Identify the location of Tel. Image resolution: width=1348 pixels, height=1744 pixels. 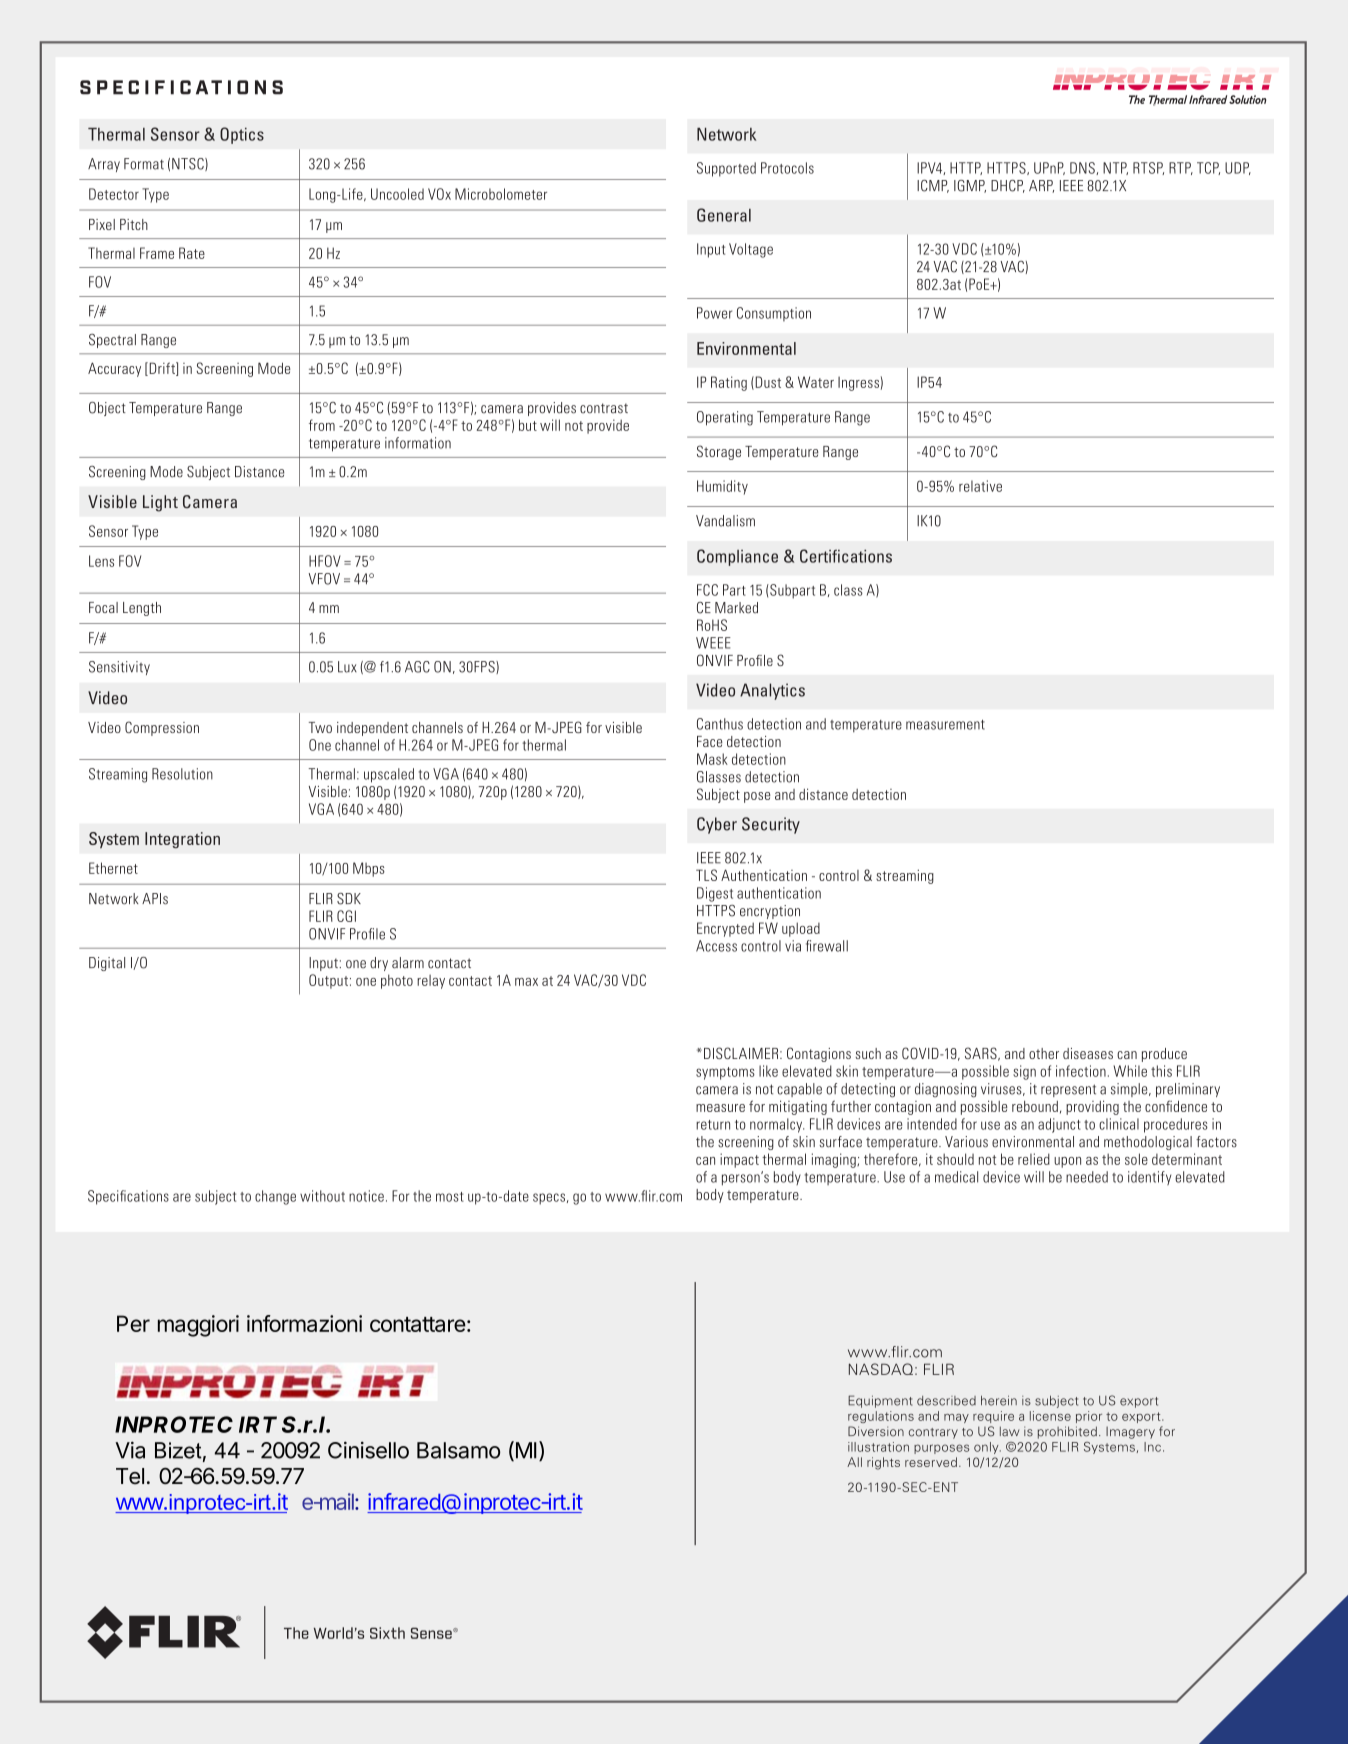
(130, 1476).
